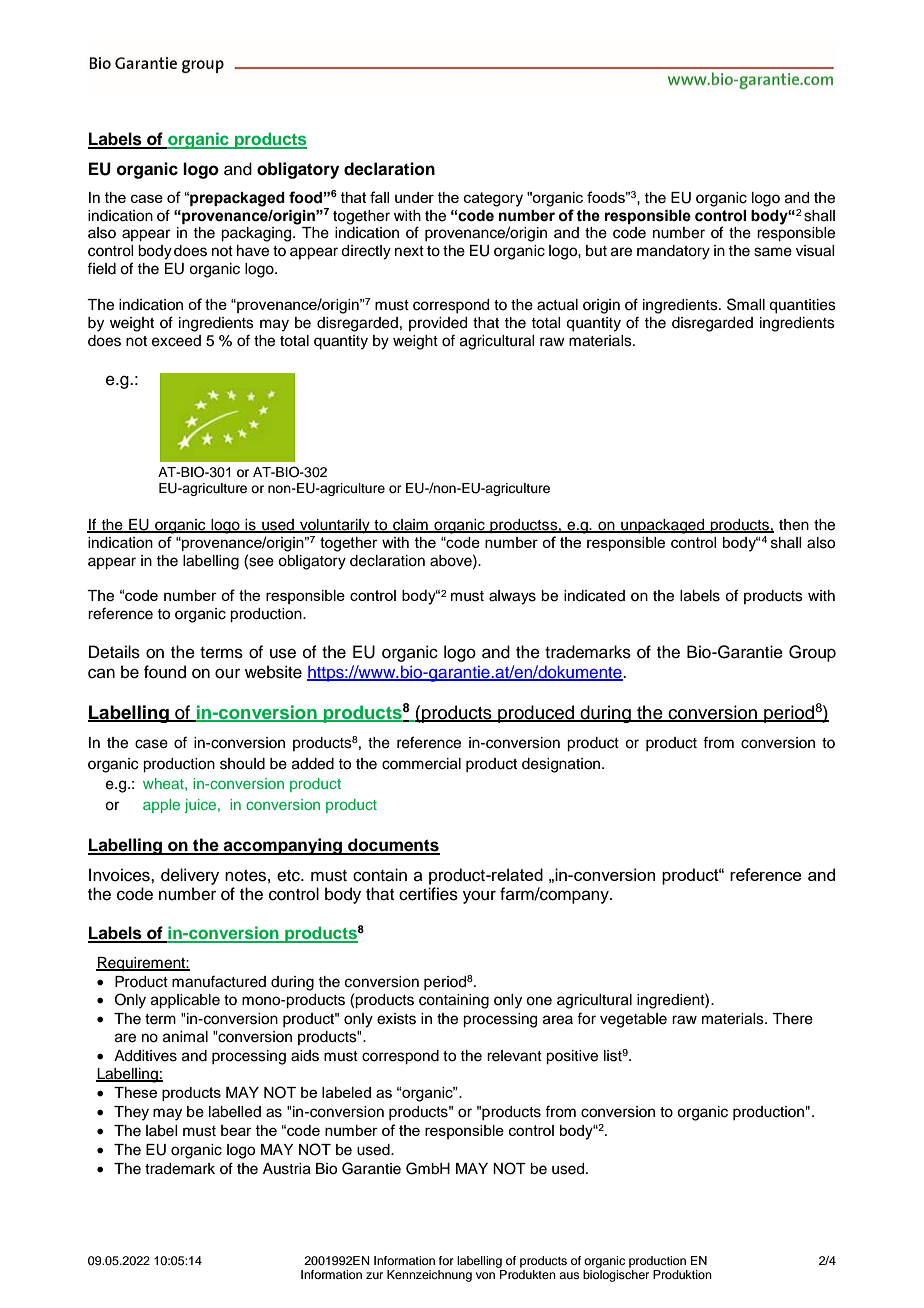 The height and width of the page is (1308, 924). Describe the element at coordinates (773, 252) in the page. I see `same` at that location.
